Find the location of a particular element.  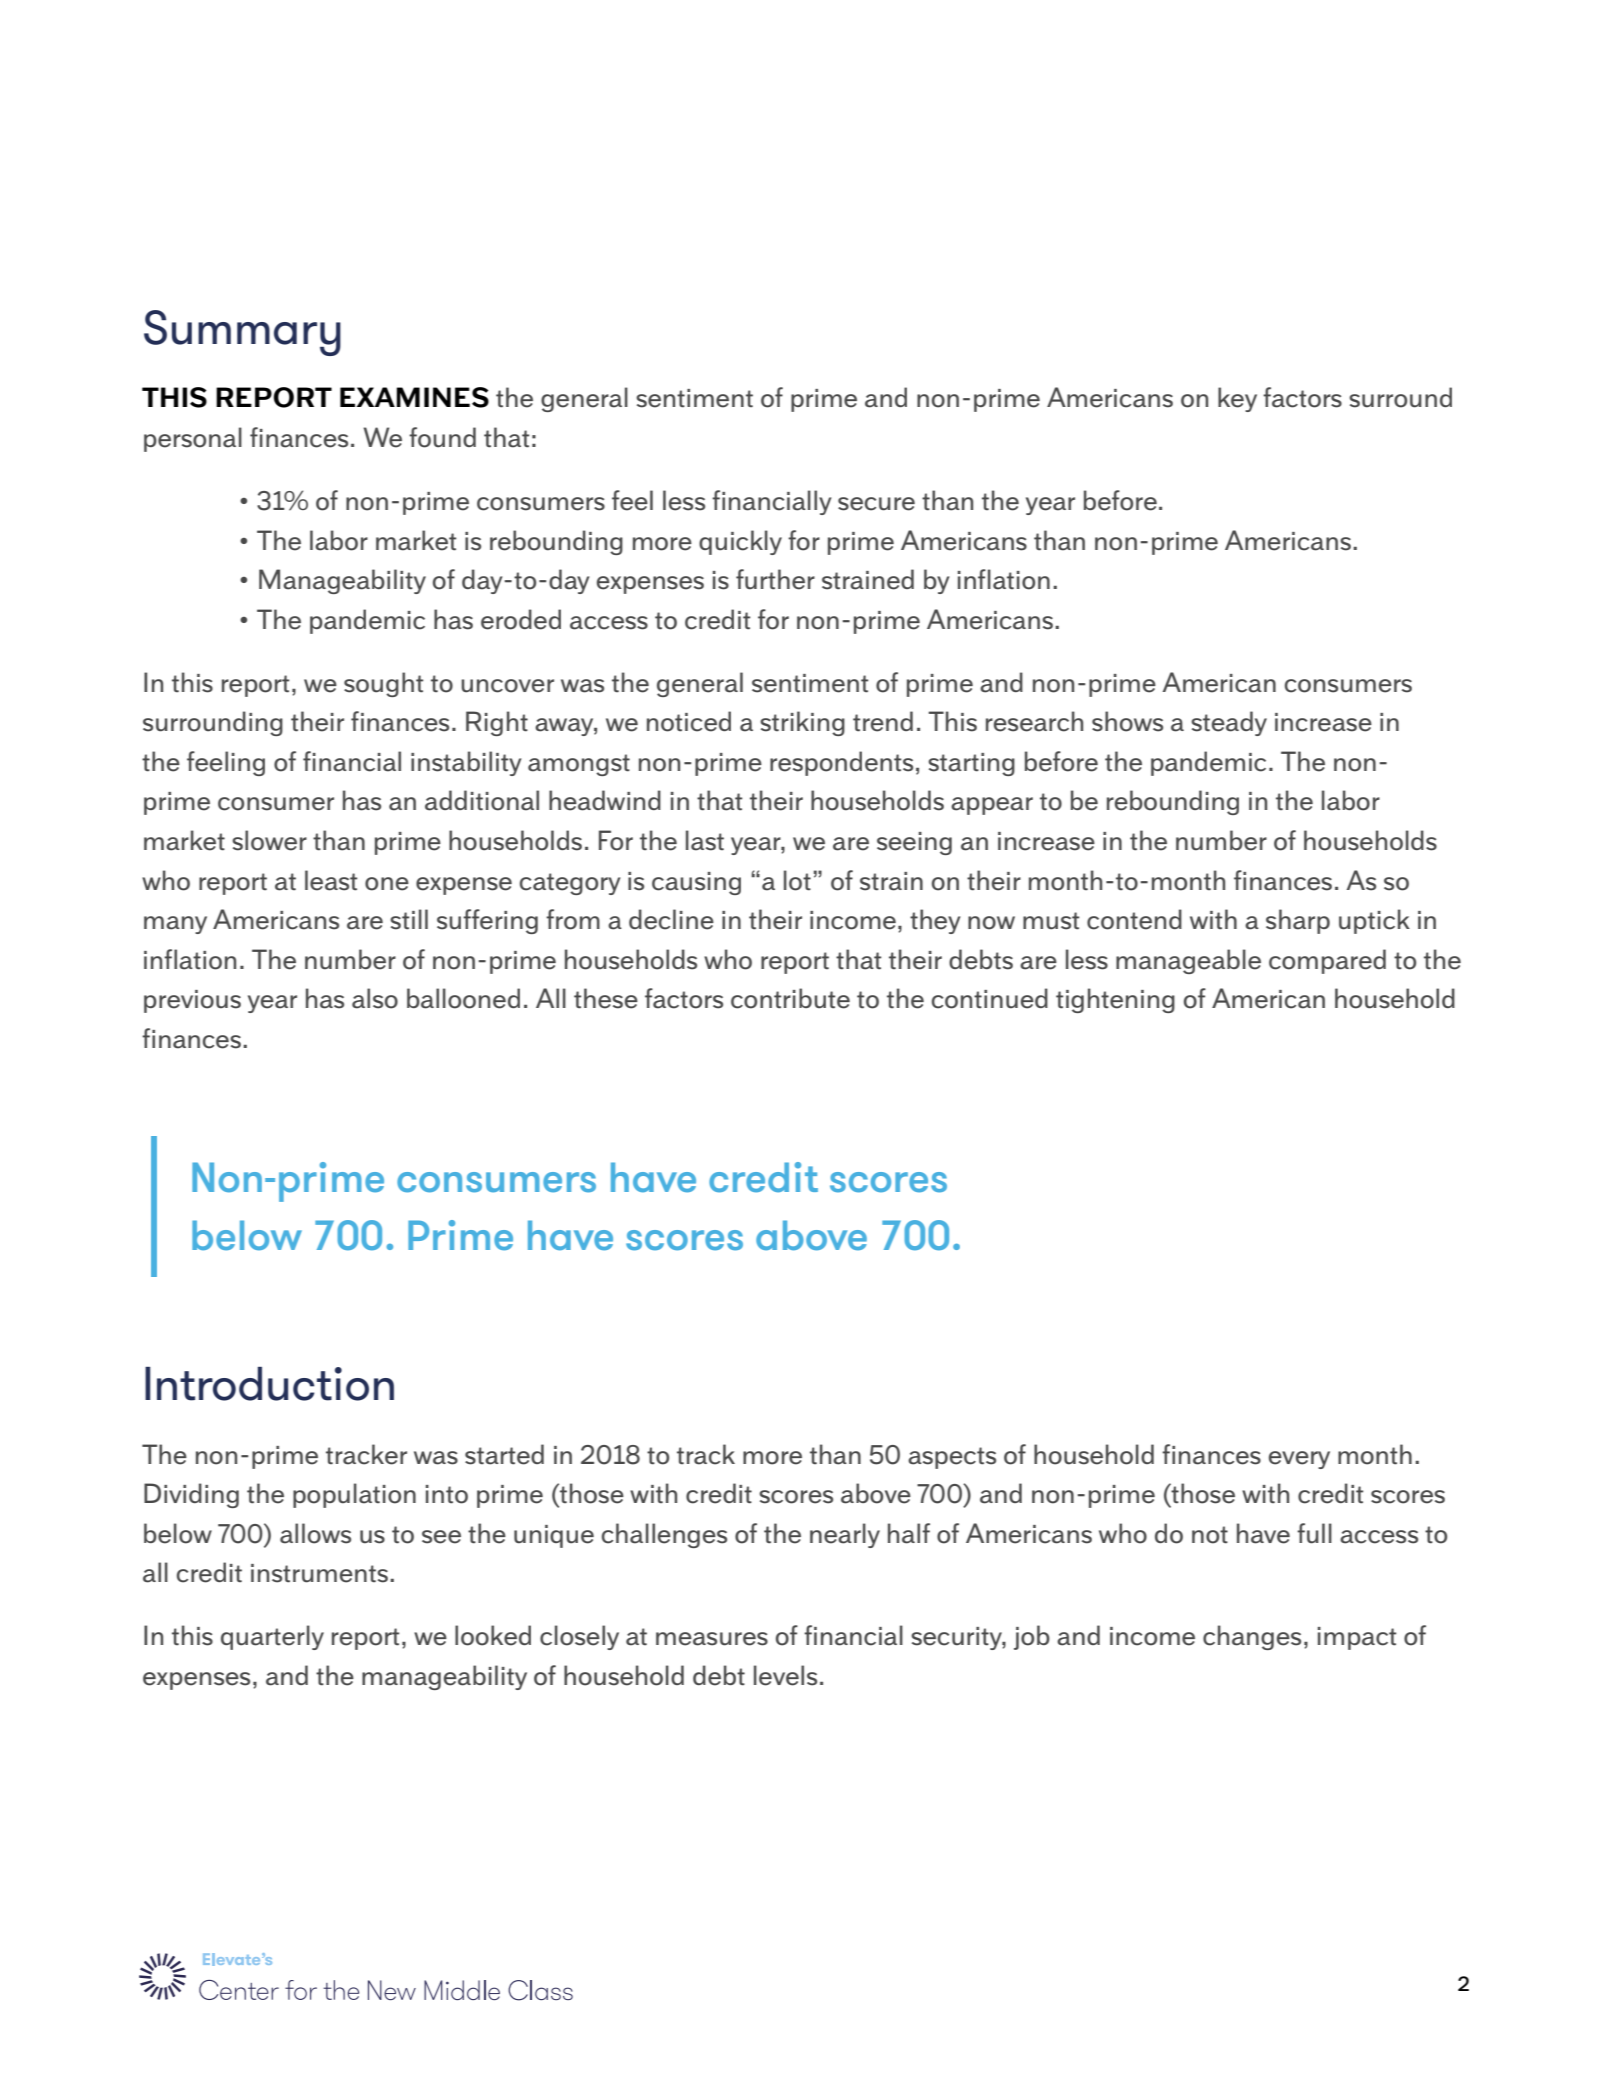

manageable is located at coordinates (1188, 961).
